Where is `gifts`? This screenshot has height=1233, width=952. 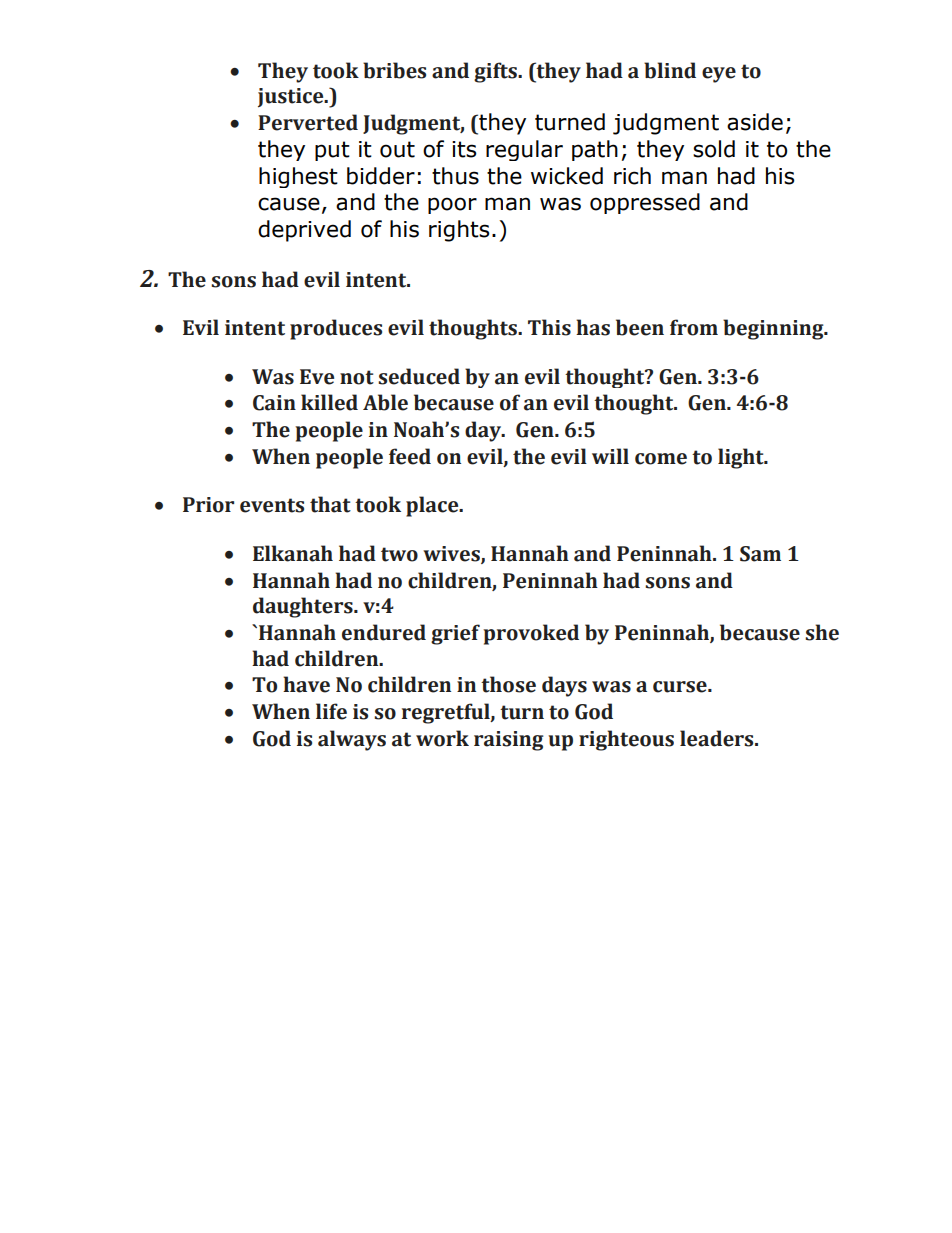 gifts is located at coordinates (496, 72).
